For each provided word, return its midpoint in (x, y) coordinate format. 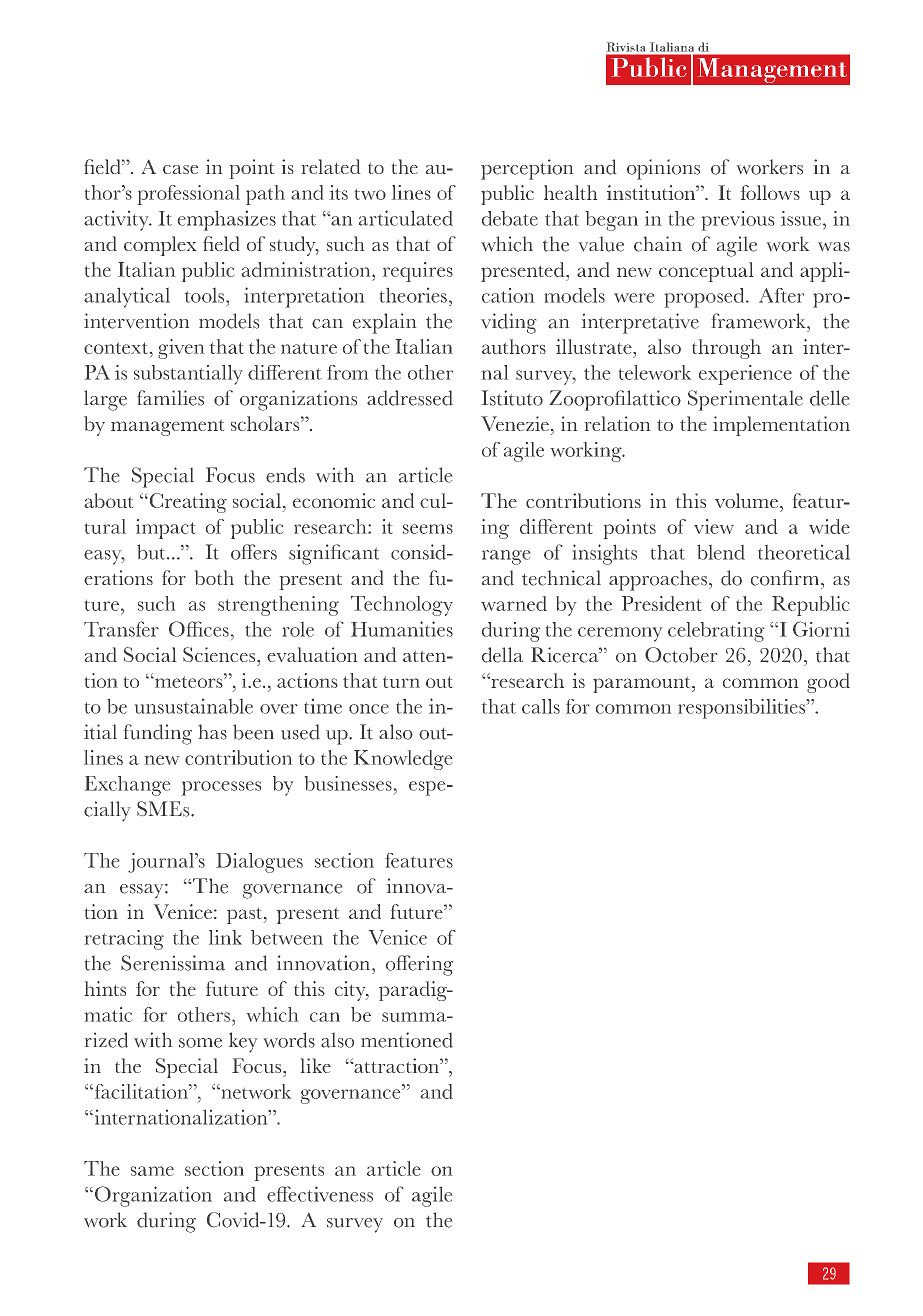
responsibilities (741, 709)
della (502, 655)
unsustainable (194, 706)
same (152, 1171)
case (180, 169)
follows (770, 192)
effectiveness (320, 1194)
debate (510, 218)
